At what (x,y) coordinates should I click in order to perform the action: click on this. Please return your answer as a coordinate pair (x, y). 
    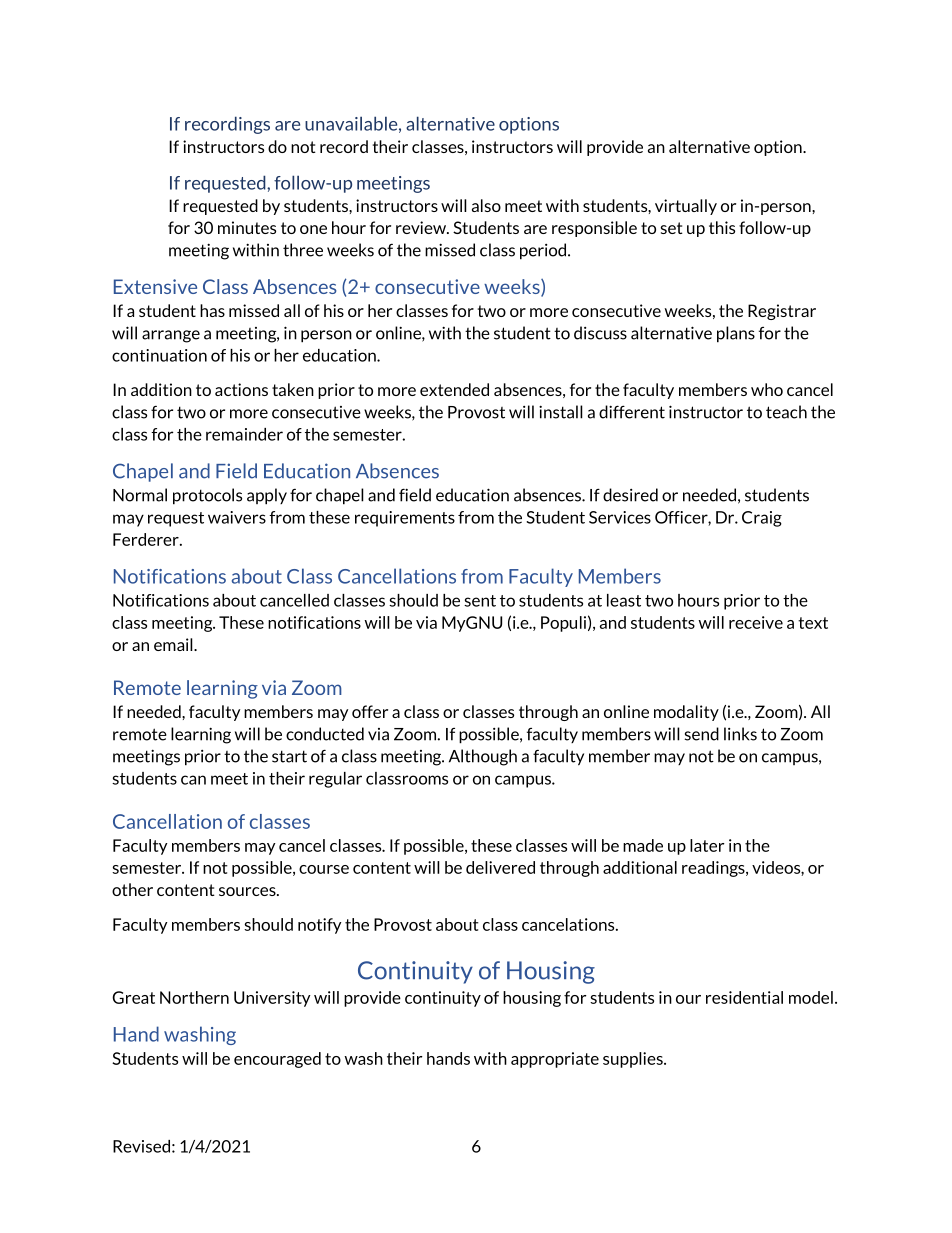
    Looking at the image, I should click on (722, 227).
